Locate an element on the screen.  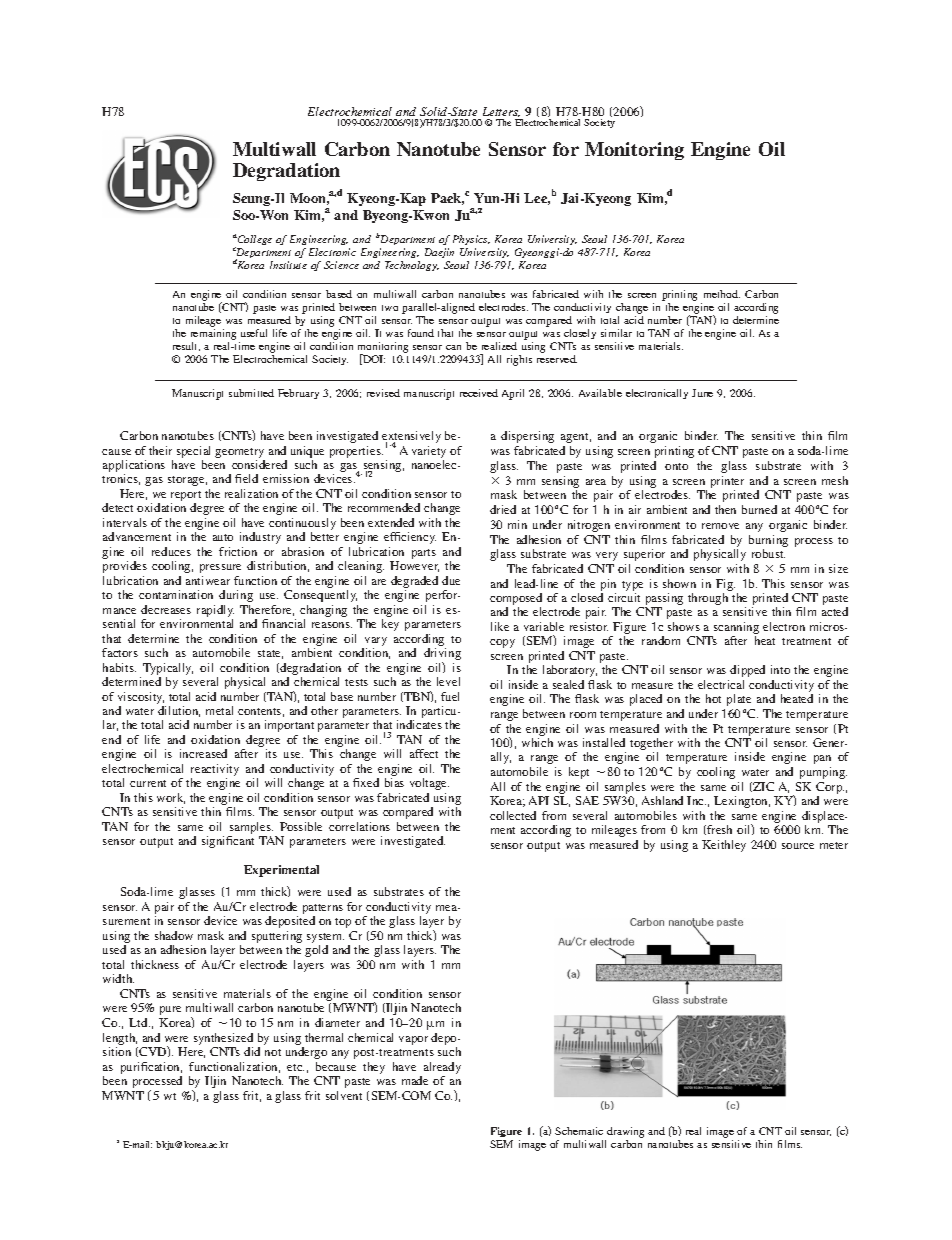
affect is located at coordinates (424, 753).
